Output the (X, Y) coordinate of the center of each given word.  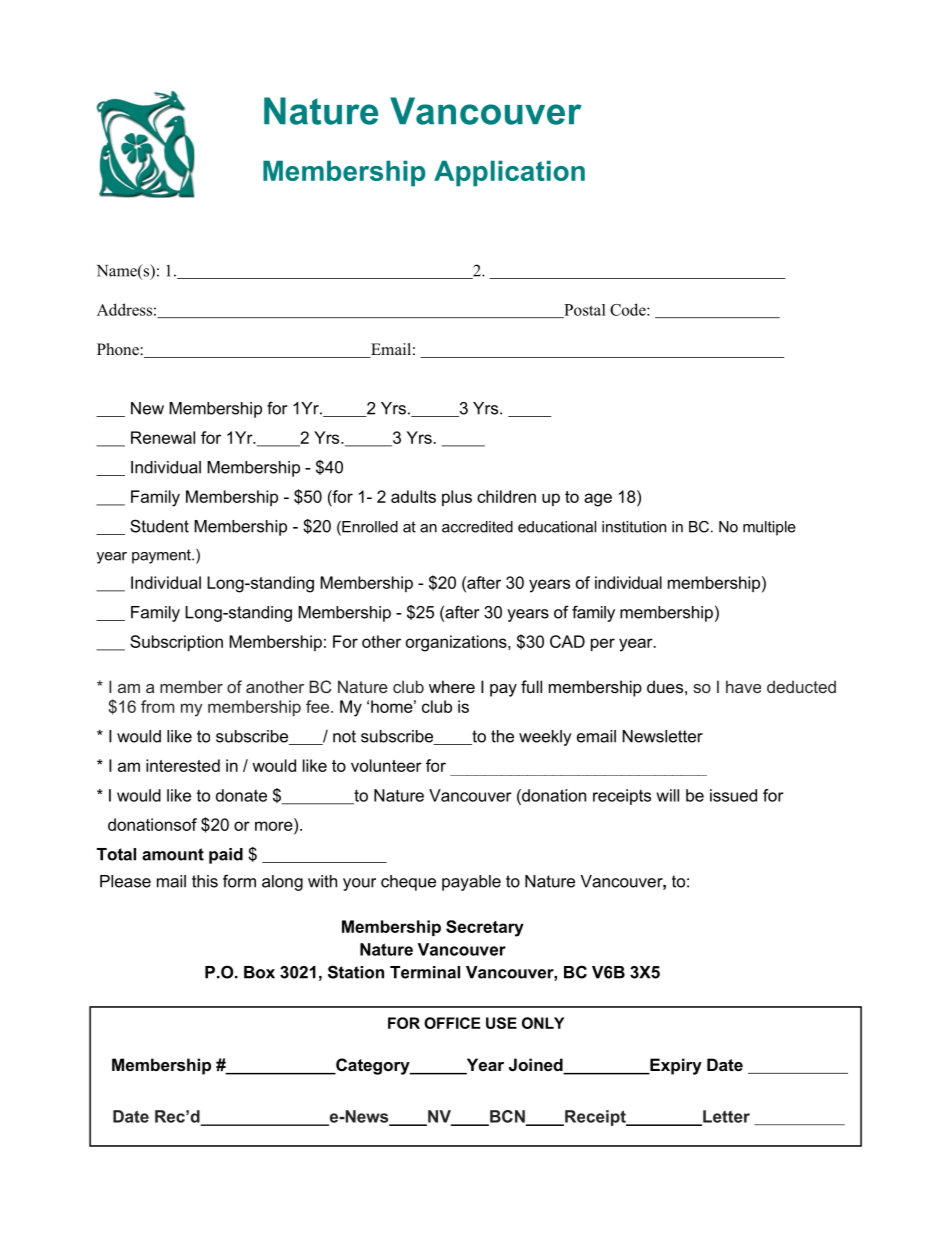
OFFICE (452, 1023)
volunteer (386, 765)
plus (457, 498)
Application (509, 173)
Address (124, 309)
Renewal (163, 437)
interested (183, 765)
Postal (584, 311)
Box (259, 972)
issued (733, 795)
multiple (769, 528)
